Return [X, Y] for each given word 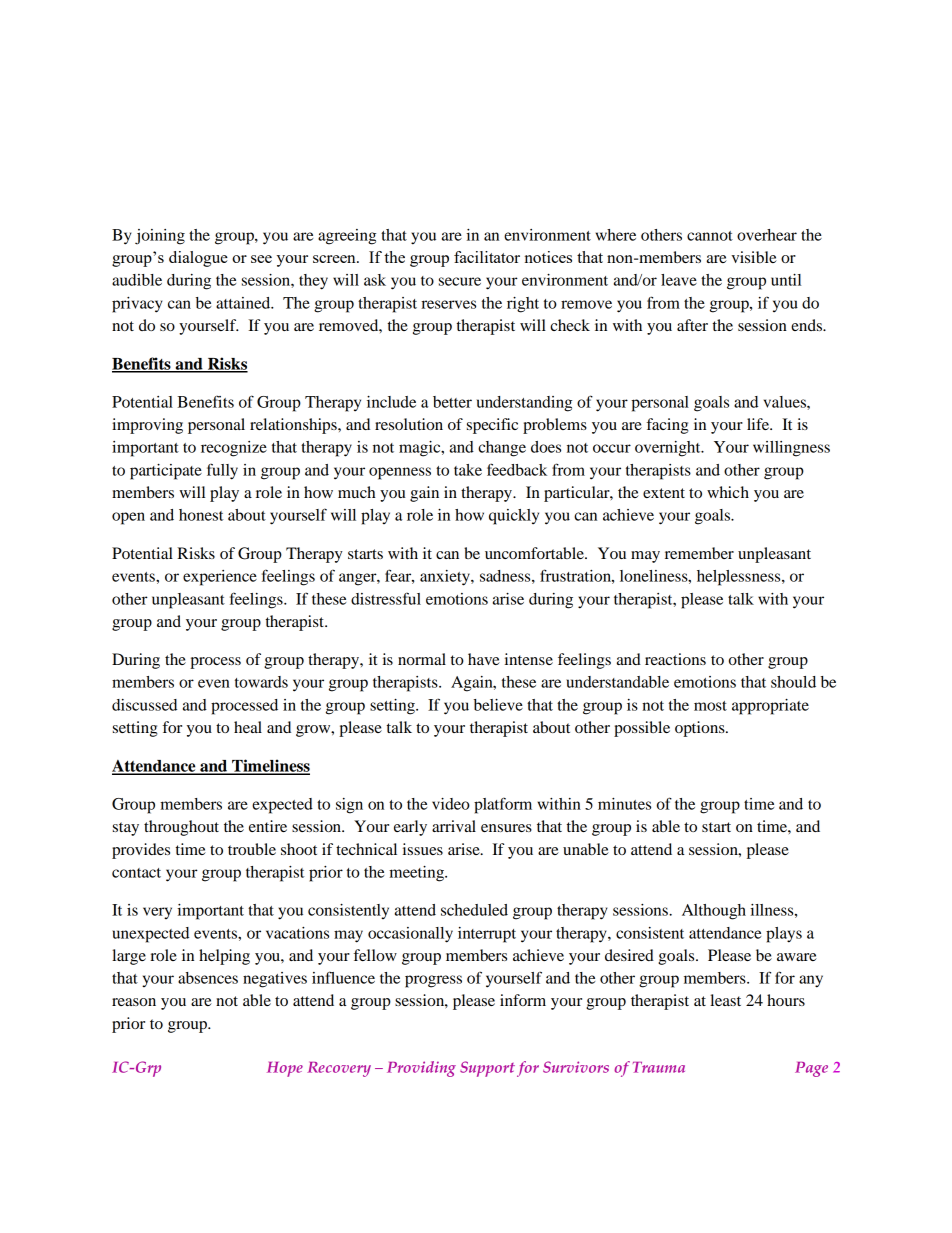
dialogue [198, 259]
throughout [181, 828]
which [728, 492]
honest [201, 515]
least [725, 1000]
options [701, 729]
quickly [514, 517]
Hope [285, 1069]
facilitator [487, 257]
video [451, 804]
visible [754, 257]
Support [487, 1069]
